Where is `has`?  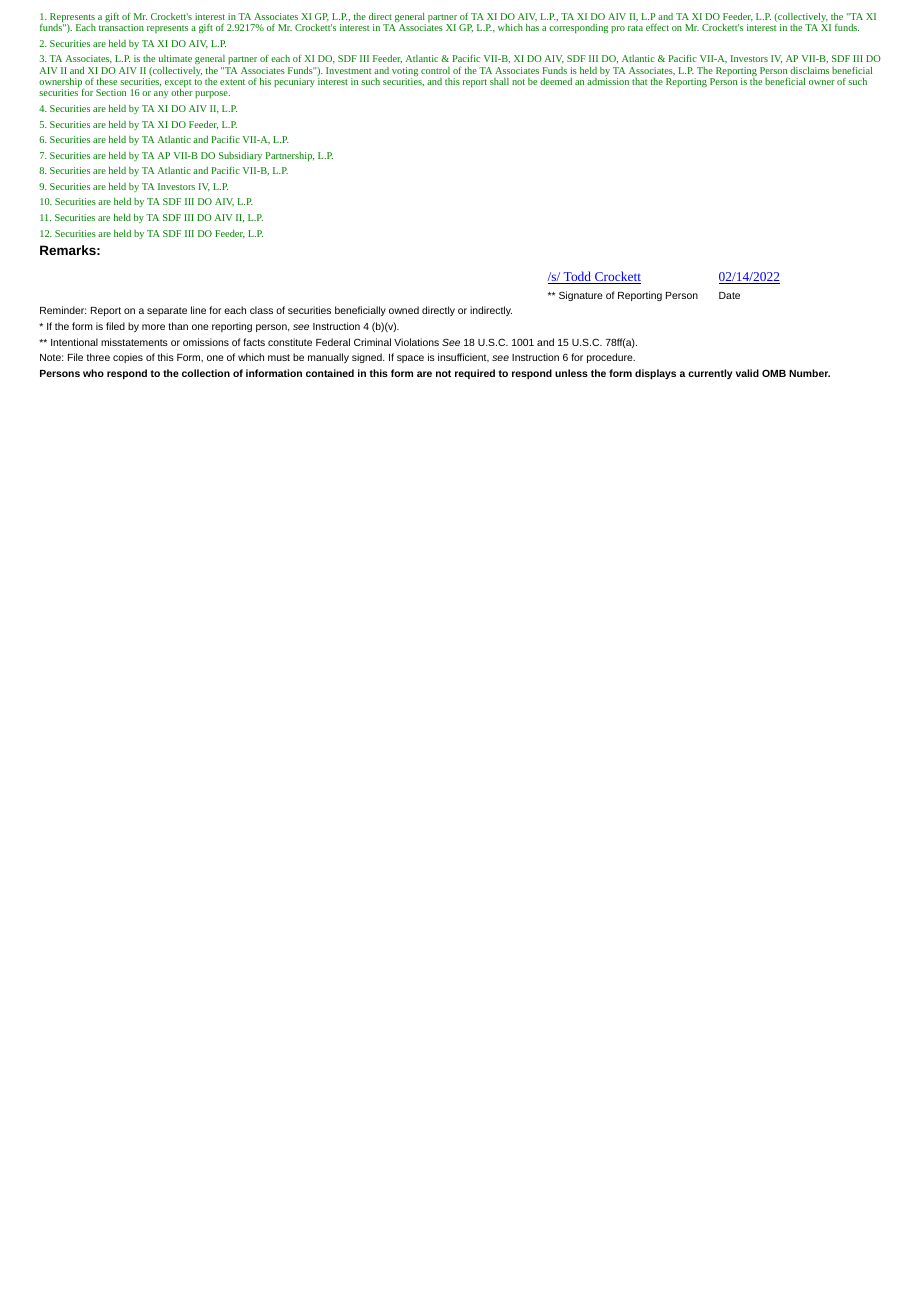 has is located at coordinates (532, 27).
